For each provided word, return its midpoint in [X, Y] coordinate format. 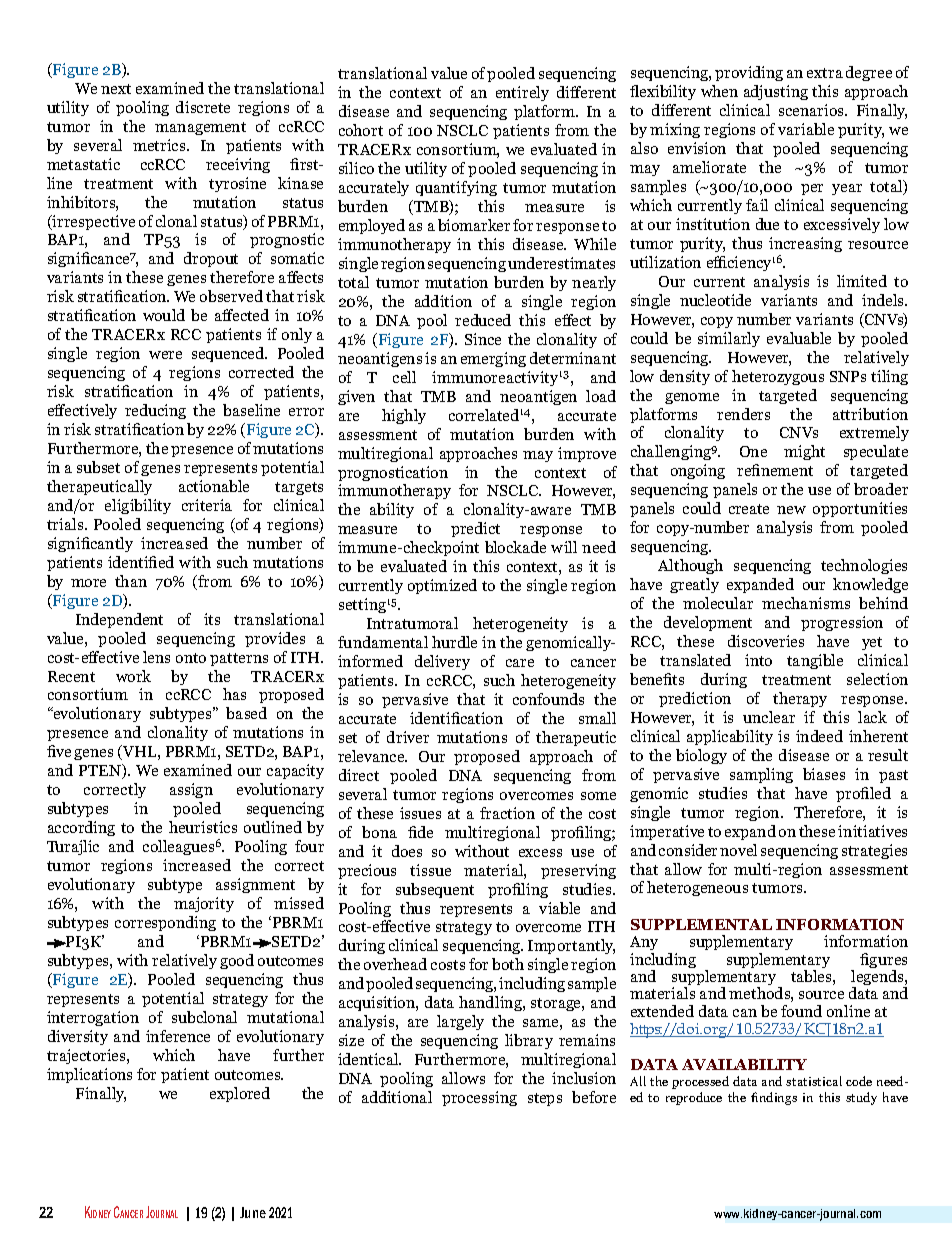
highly [404, 416]
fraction [507, 813]
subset [98, 467]
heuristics [203, 827]
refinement [775, 470]
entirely [522, 93]
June [253, 1212]
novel [738, 850]
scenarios [812, 110]
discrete [203, 107]
